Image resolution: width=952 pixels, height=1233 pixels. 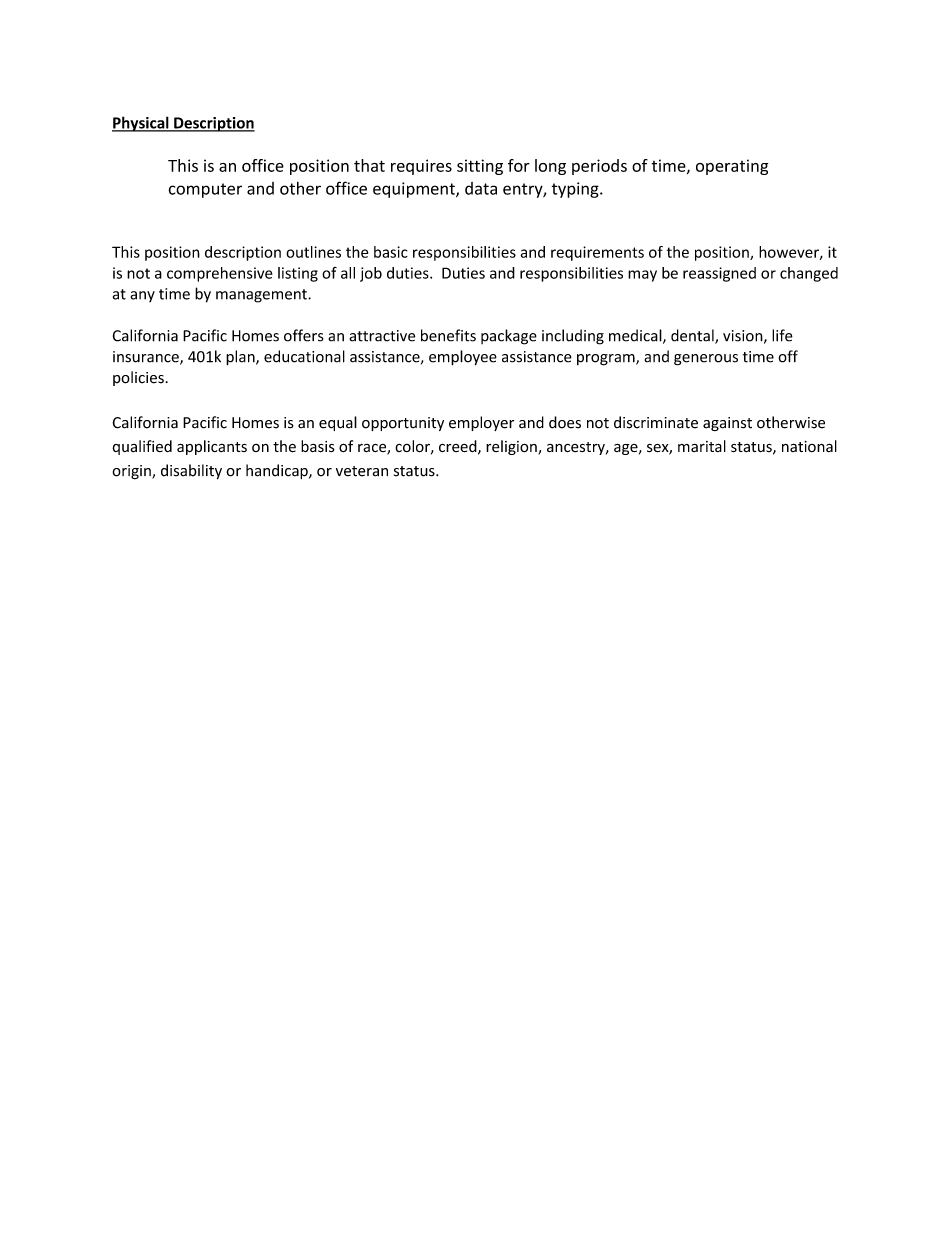 I want to click on employer, so click(x=481, y=423).
